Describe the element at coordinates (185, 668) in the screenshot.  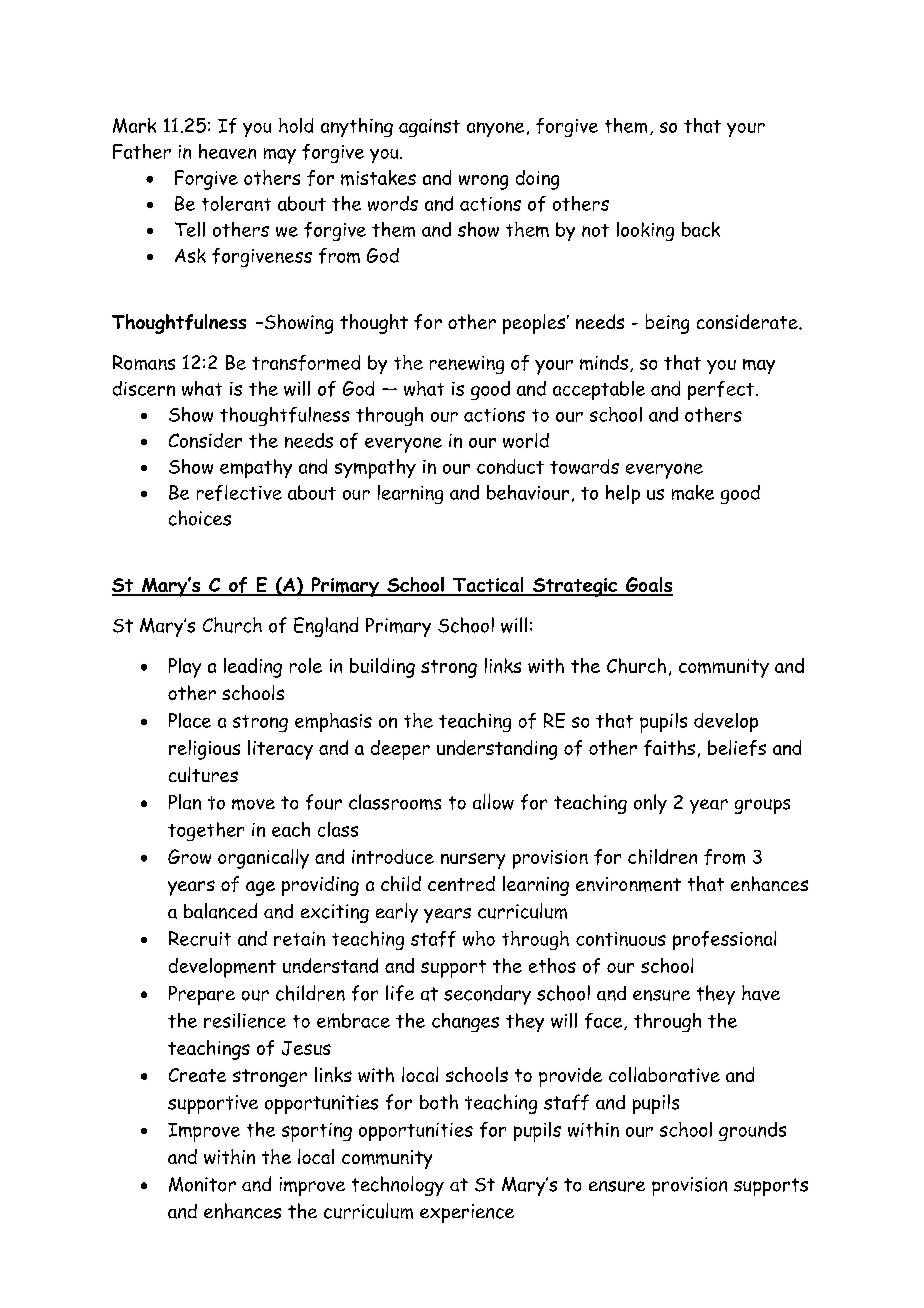
I see `Play` at that location.
